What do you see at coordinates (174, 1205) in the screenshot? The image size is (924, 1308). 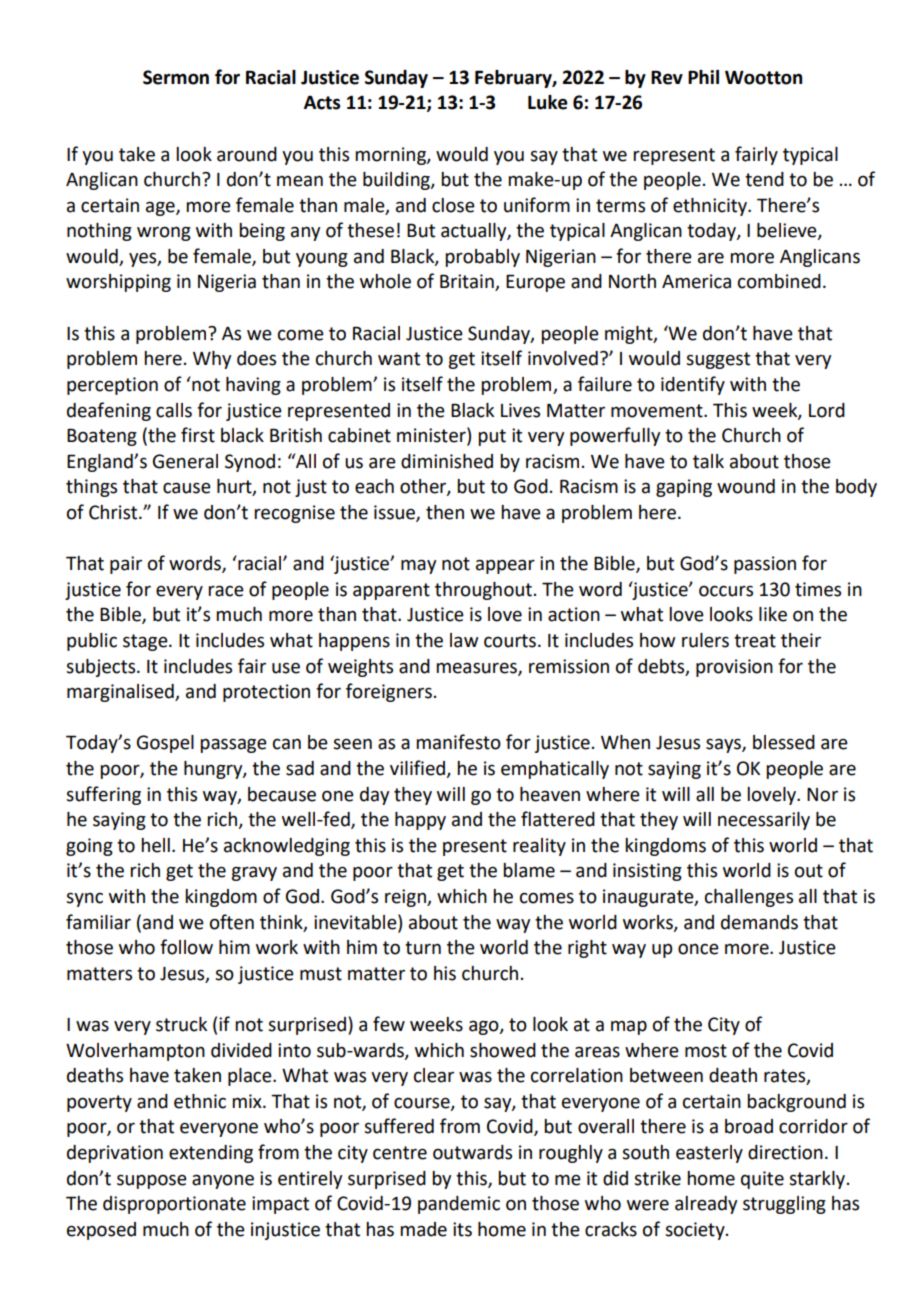 I see `disproportionate` at bounding box center [174, 1205].
